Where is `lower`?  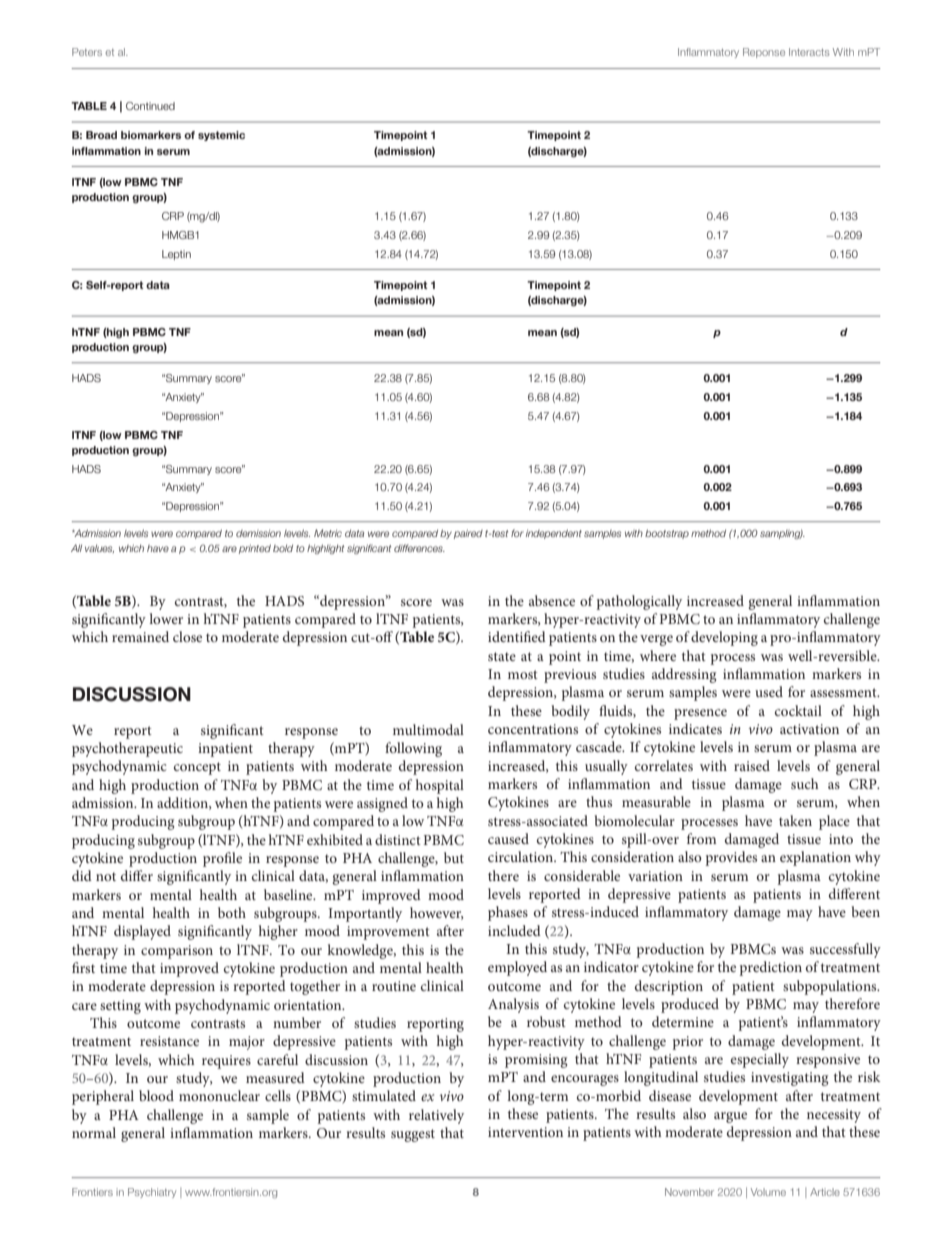 lower is located at coordinates (166, 618).
